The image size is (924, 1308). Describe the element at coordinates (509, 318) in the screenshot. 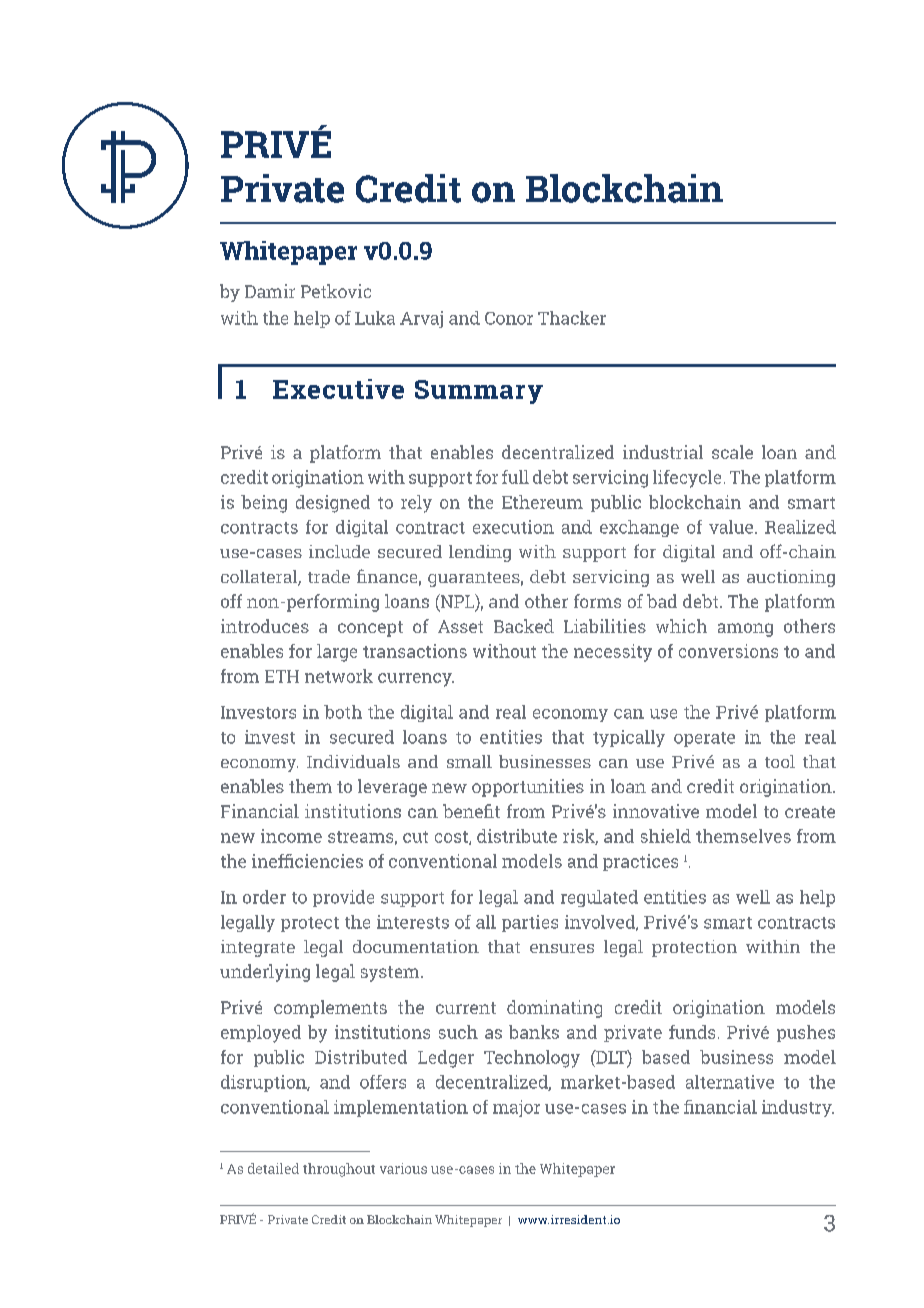

I see `Conor` at that location.
